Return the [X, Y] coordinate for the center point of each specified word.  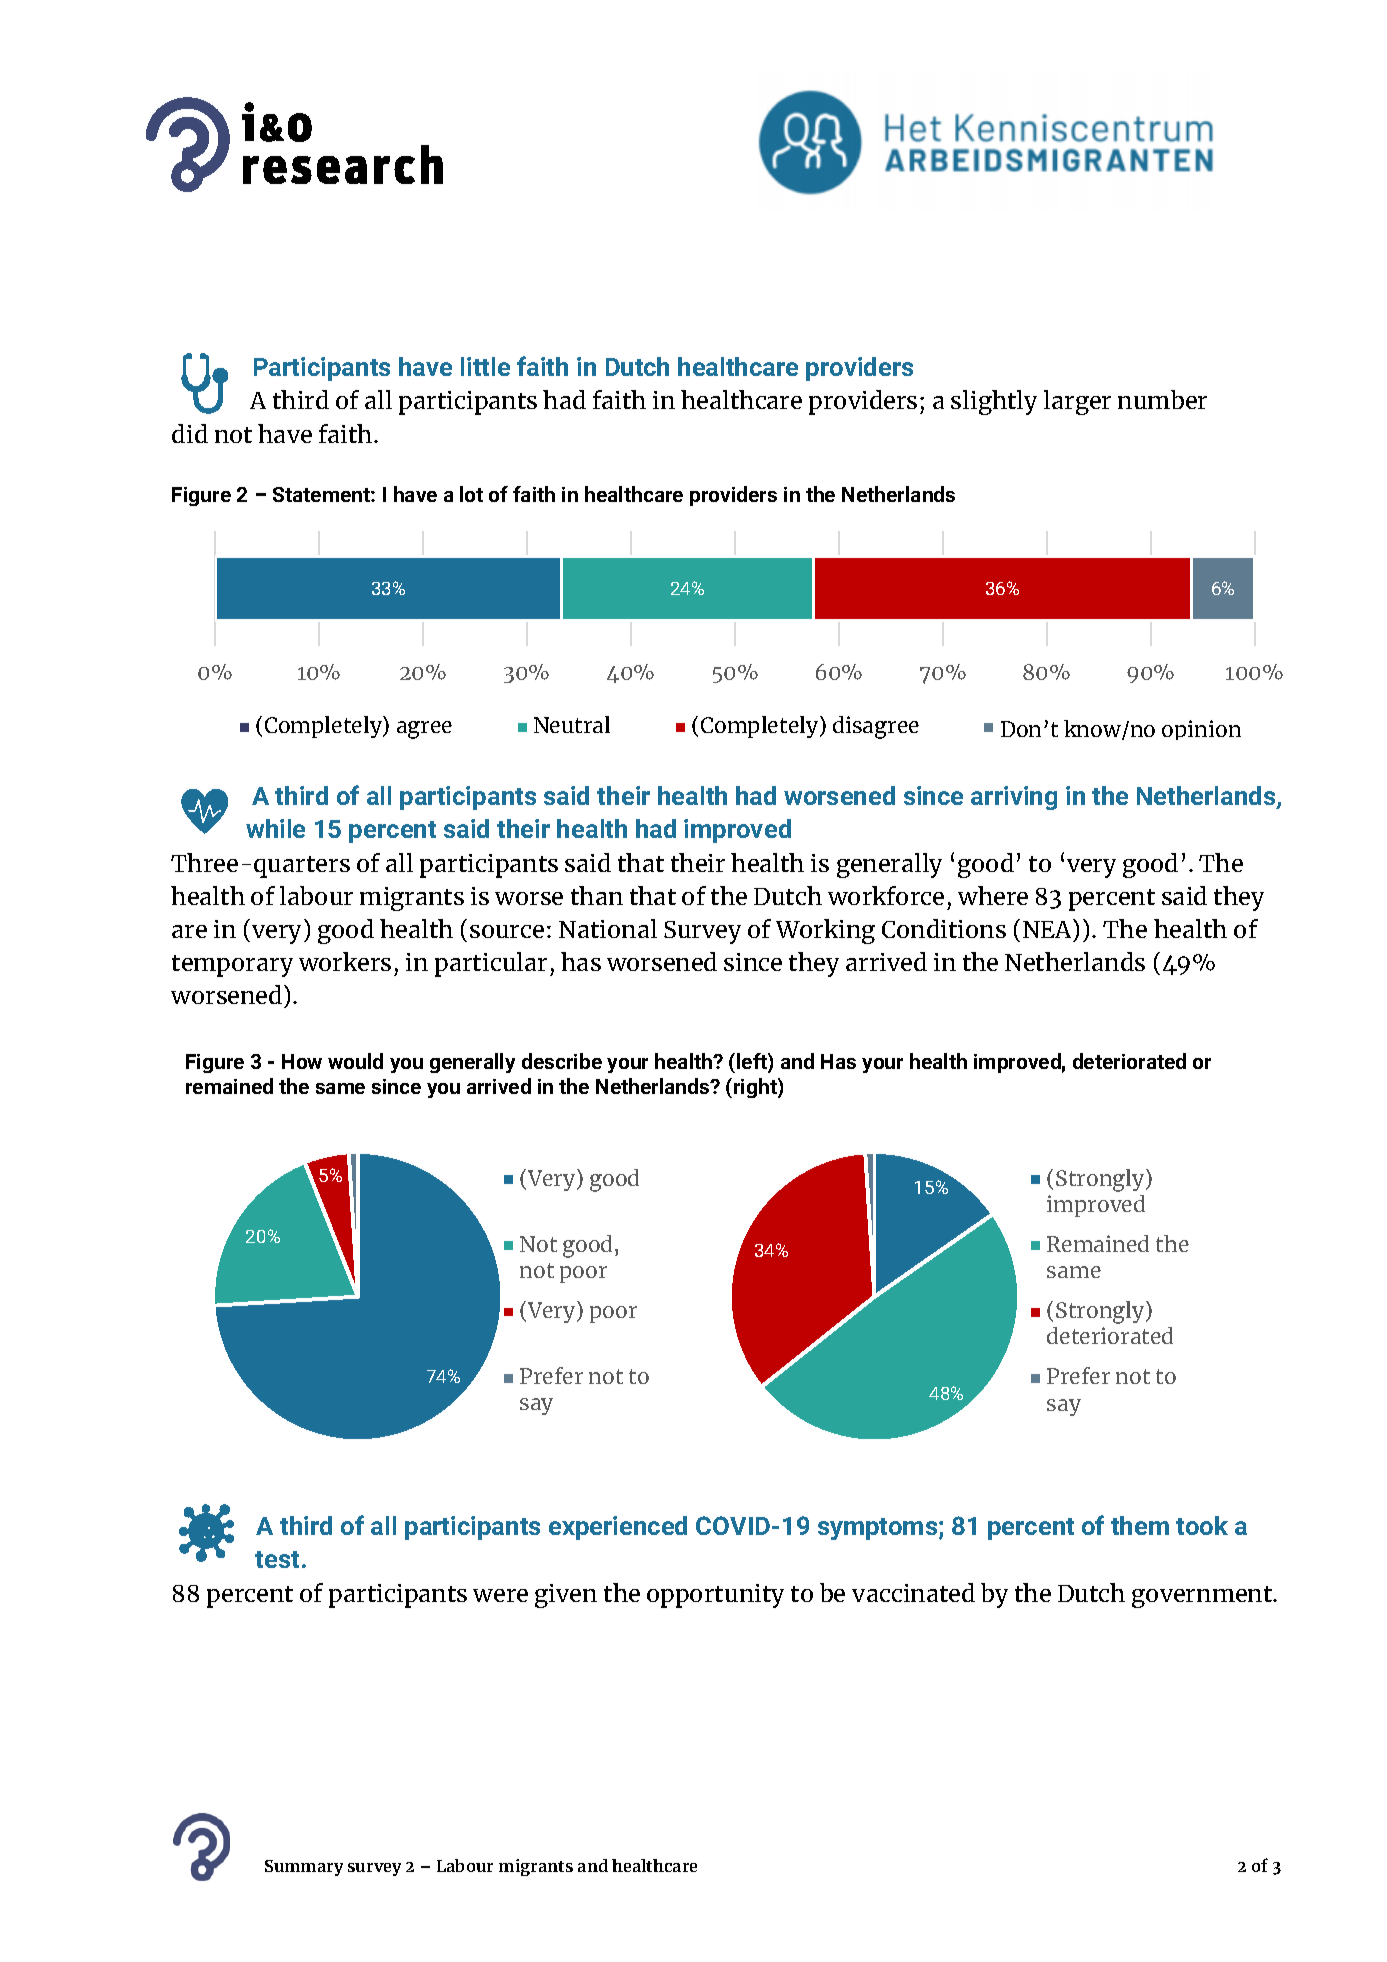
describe [562, 1061]
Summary [304, 1868]
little [485, 366]
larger [1077, 402]
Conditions [944, 928]
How [302, 1061]
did [190, 433]
